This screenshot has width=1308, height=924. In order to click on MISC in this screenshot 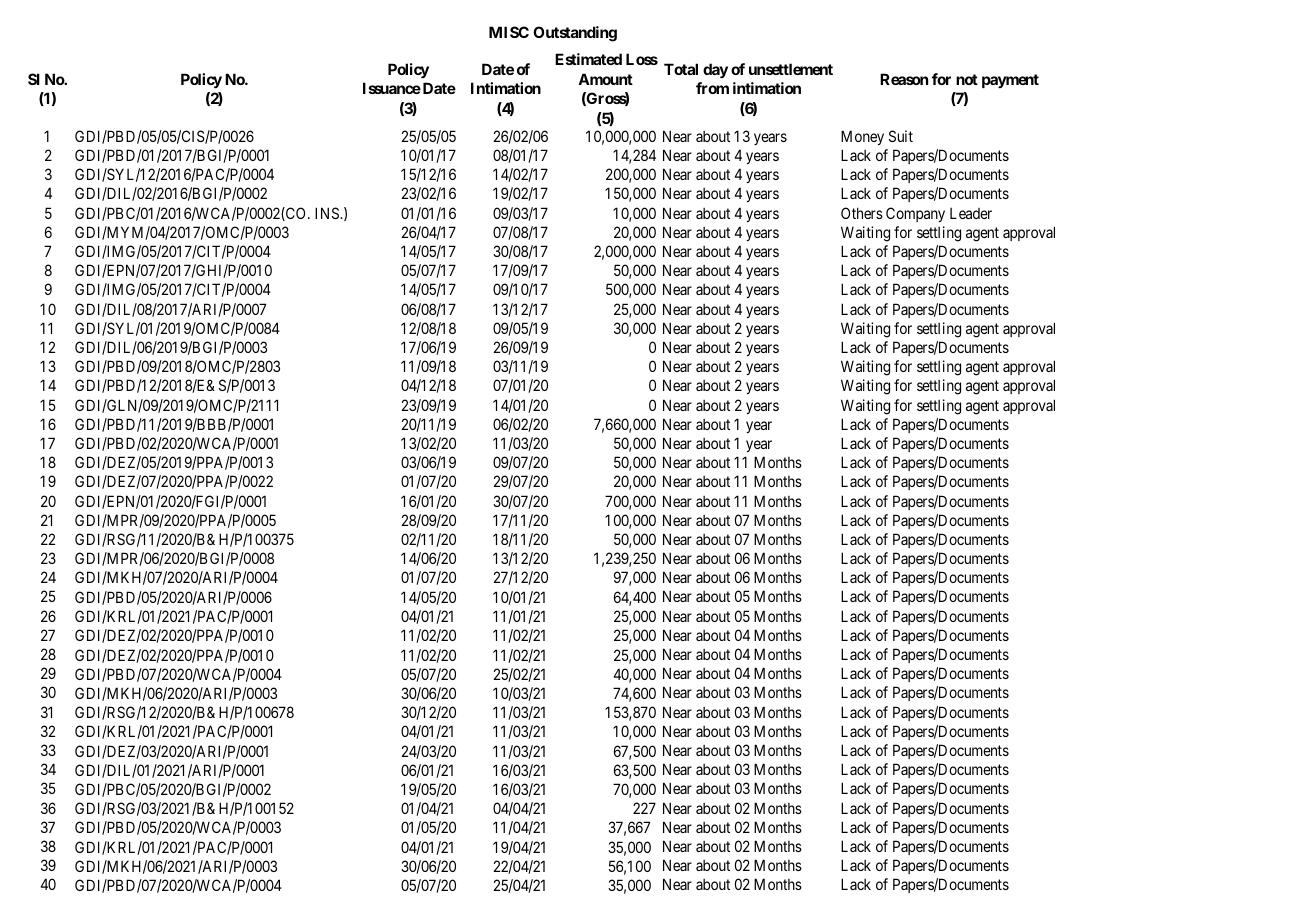, I will do `click(509, 32)`.
